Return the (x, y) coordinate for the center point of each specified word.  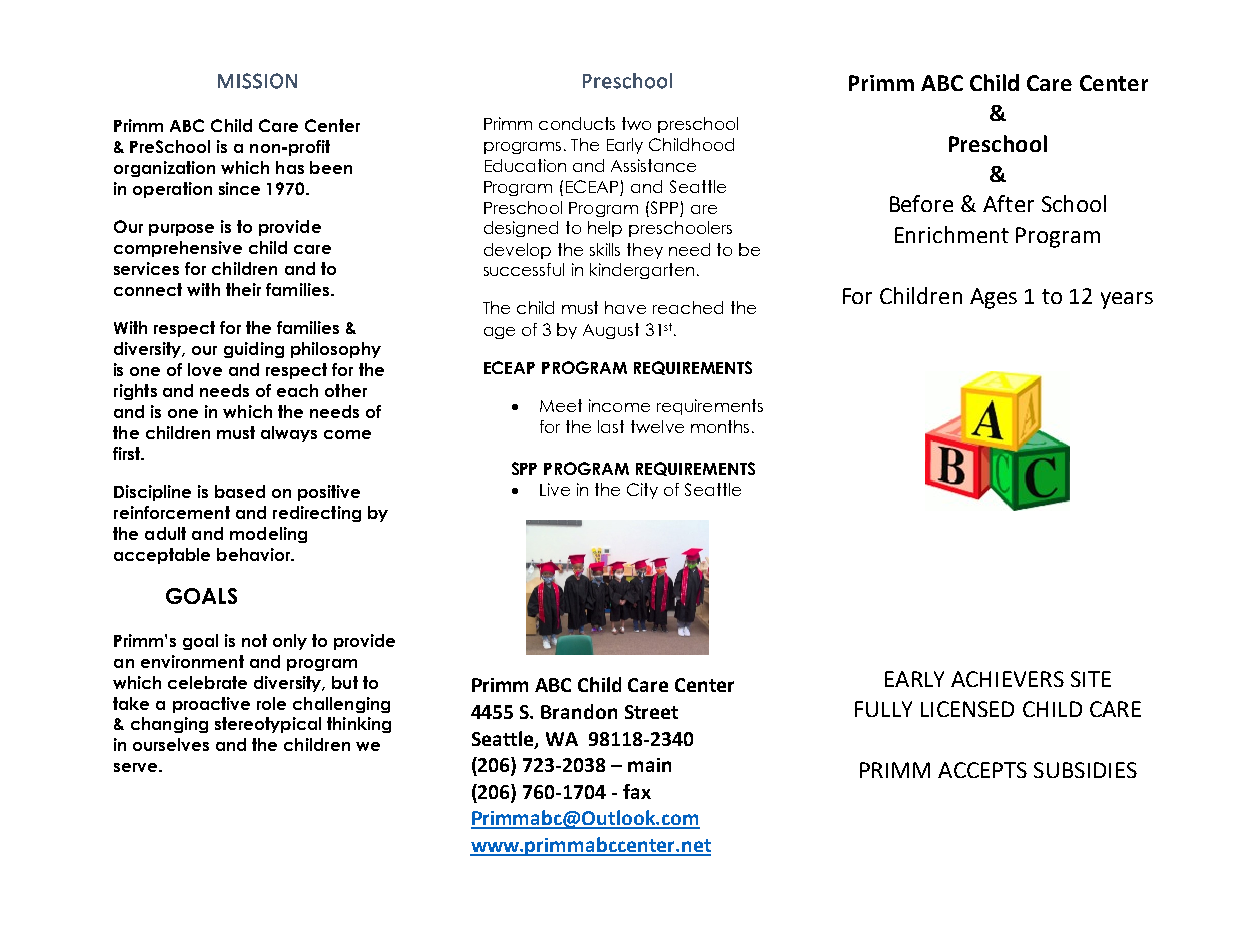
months (720, 426)
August (611, 331)
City (642, 491)
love (205, 369)
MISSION (257, 81)
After (1008, 203)
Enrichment (952, 234)
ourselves (171, 744)
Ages (993, 298)
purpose (181, 230)
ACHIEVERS (1007, 679)
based (240, 491)
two (636, 123)
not (254, 640)
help (605, 229)
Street (651, 712)
